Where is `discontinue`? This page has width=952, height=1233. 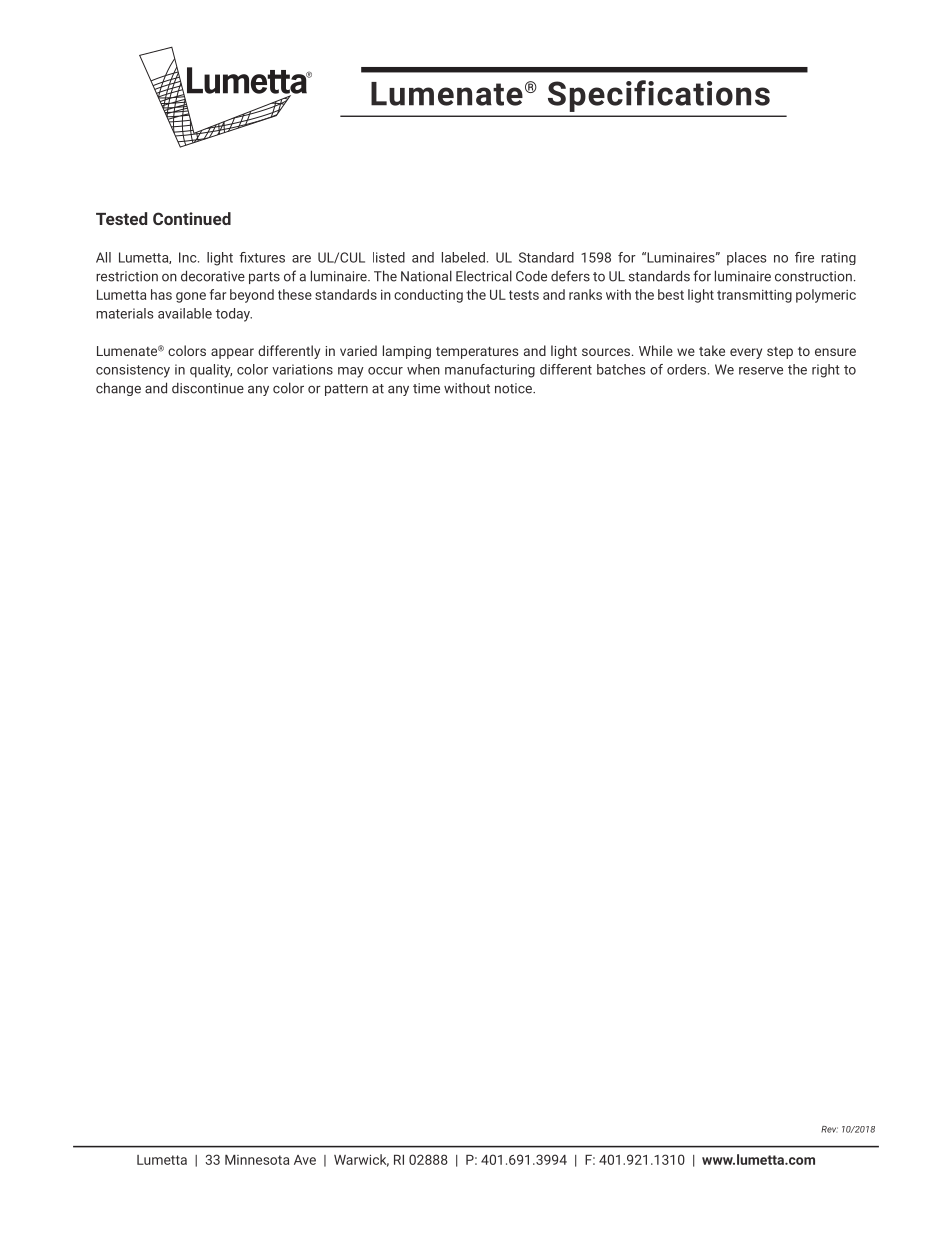
discontinue is located at coordinates (208, 388).
